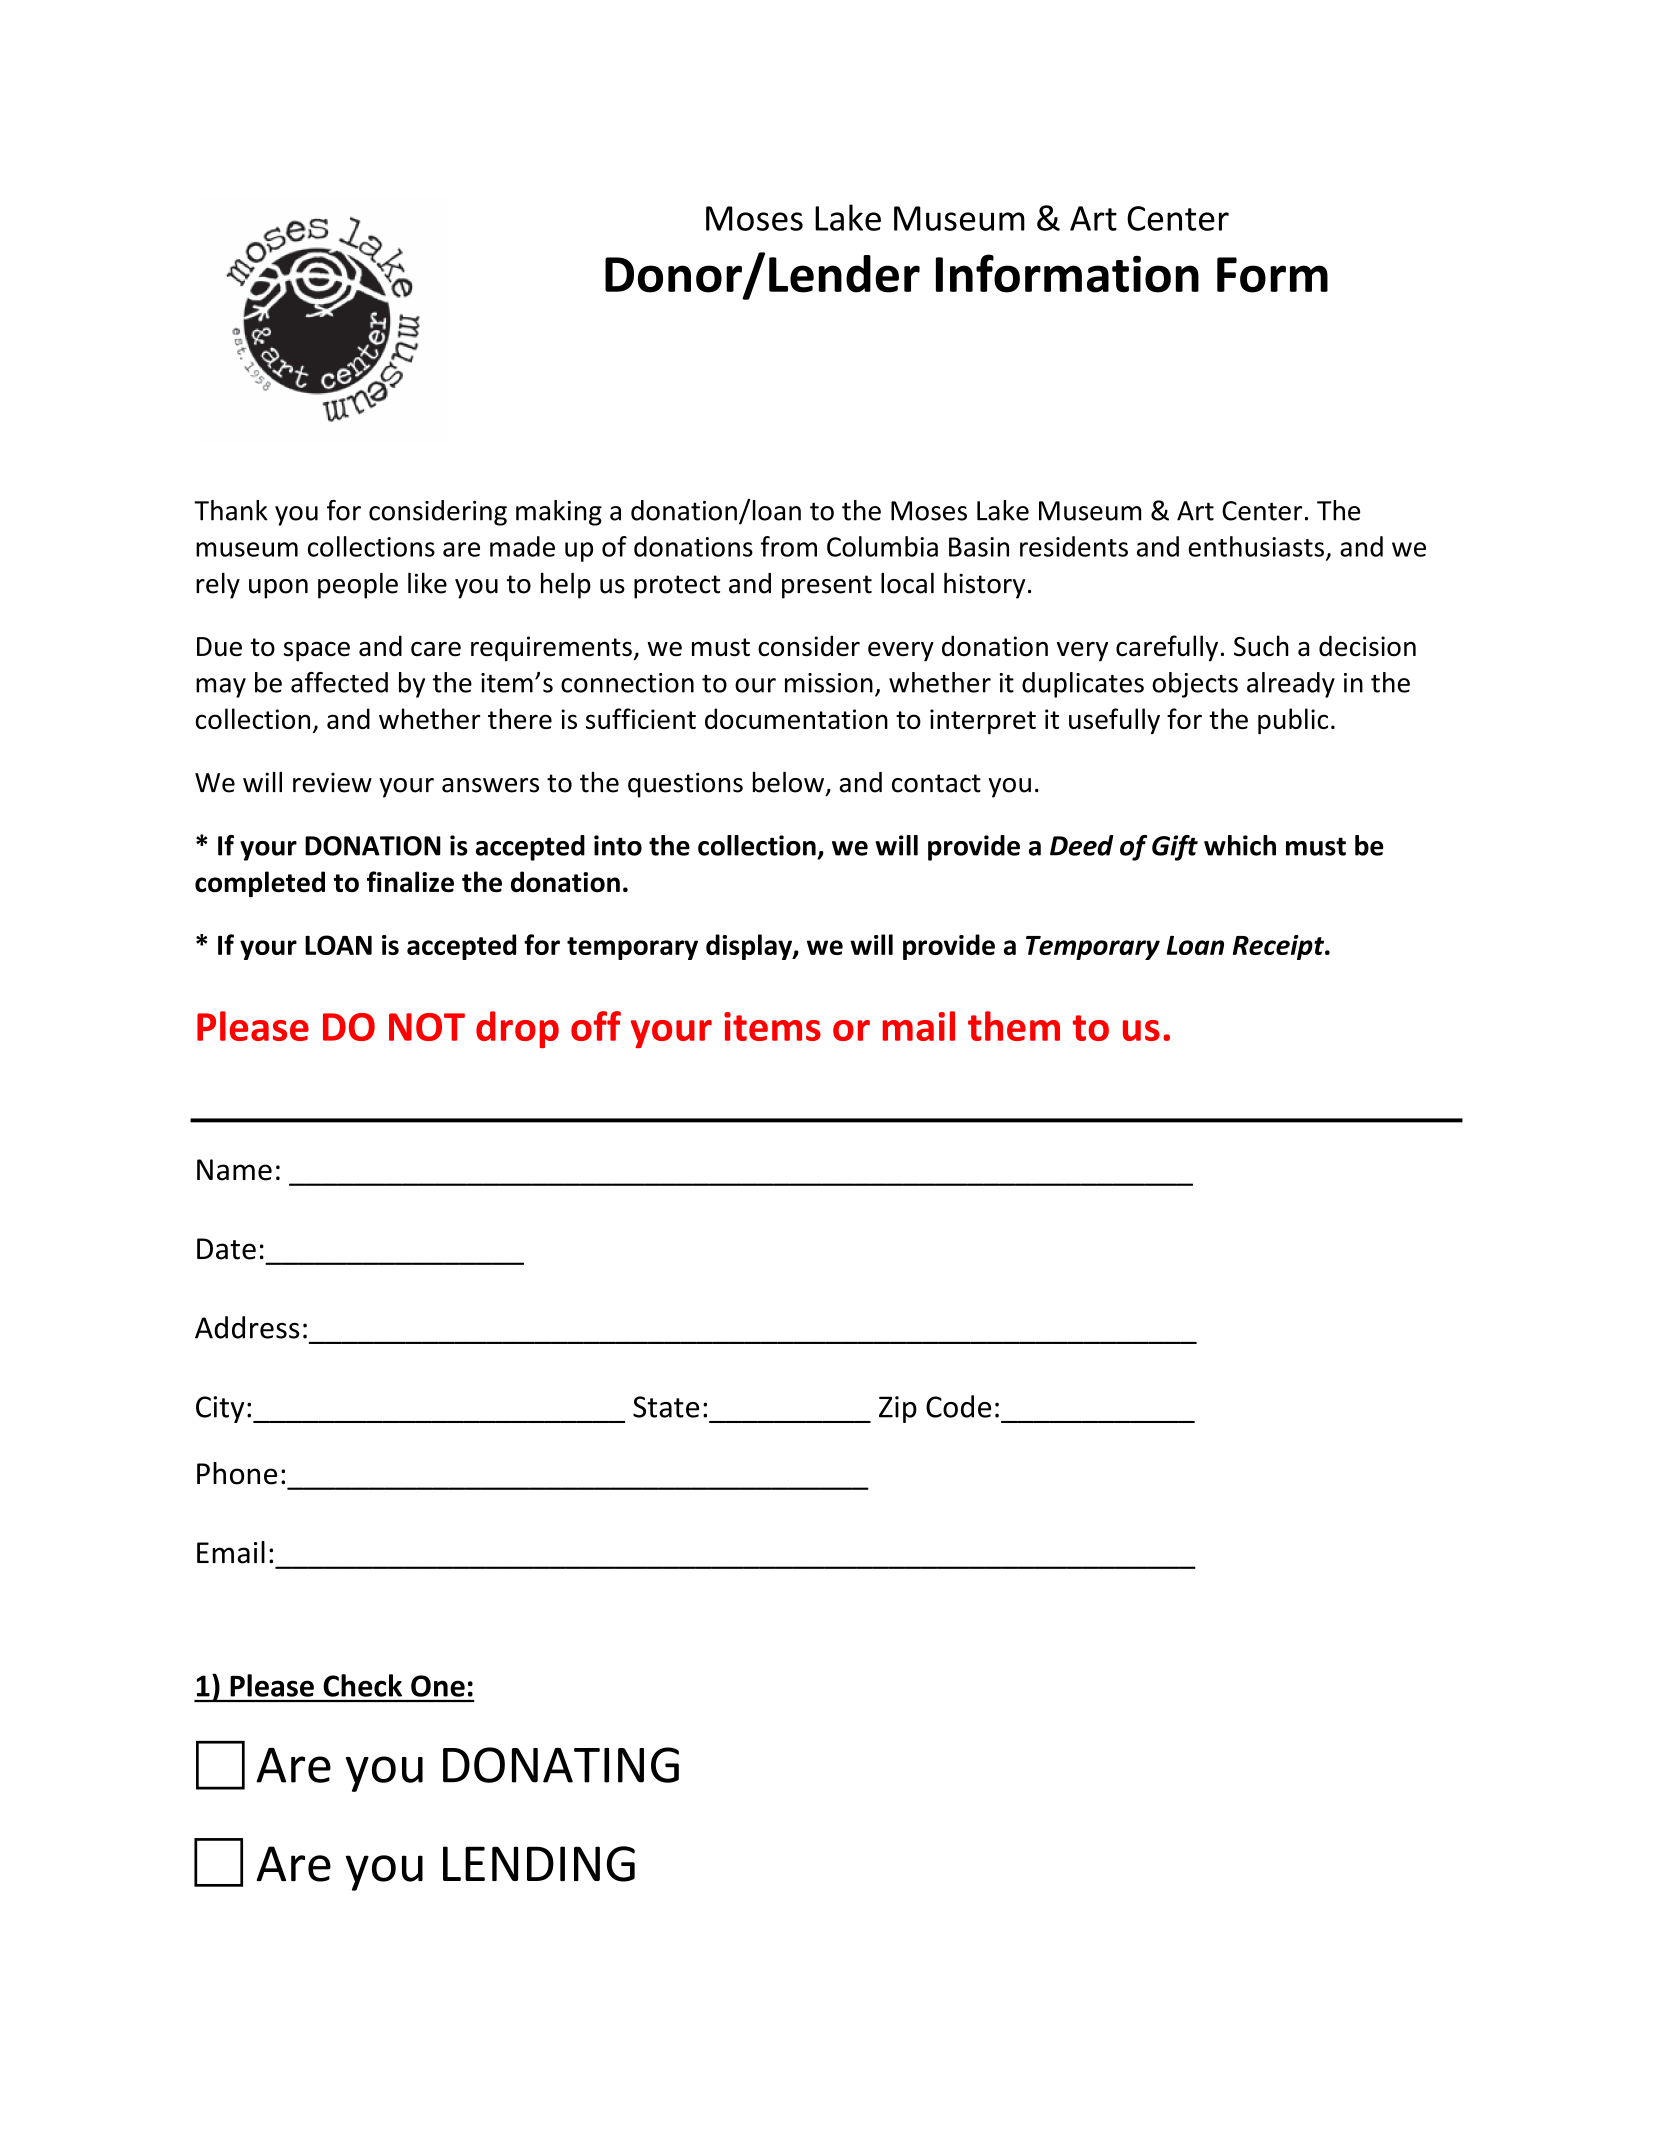  Describe the element at coordinates (539, 1864) in the screenshot. I see `LENDING` at that location.
